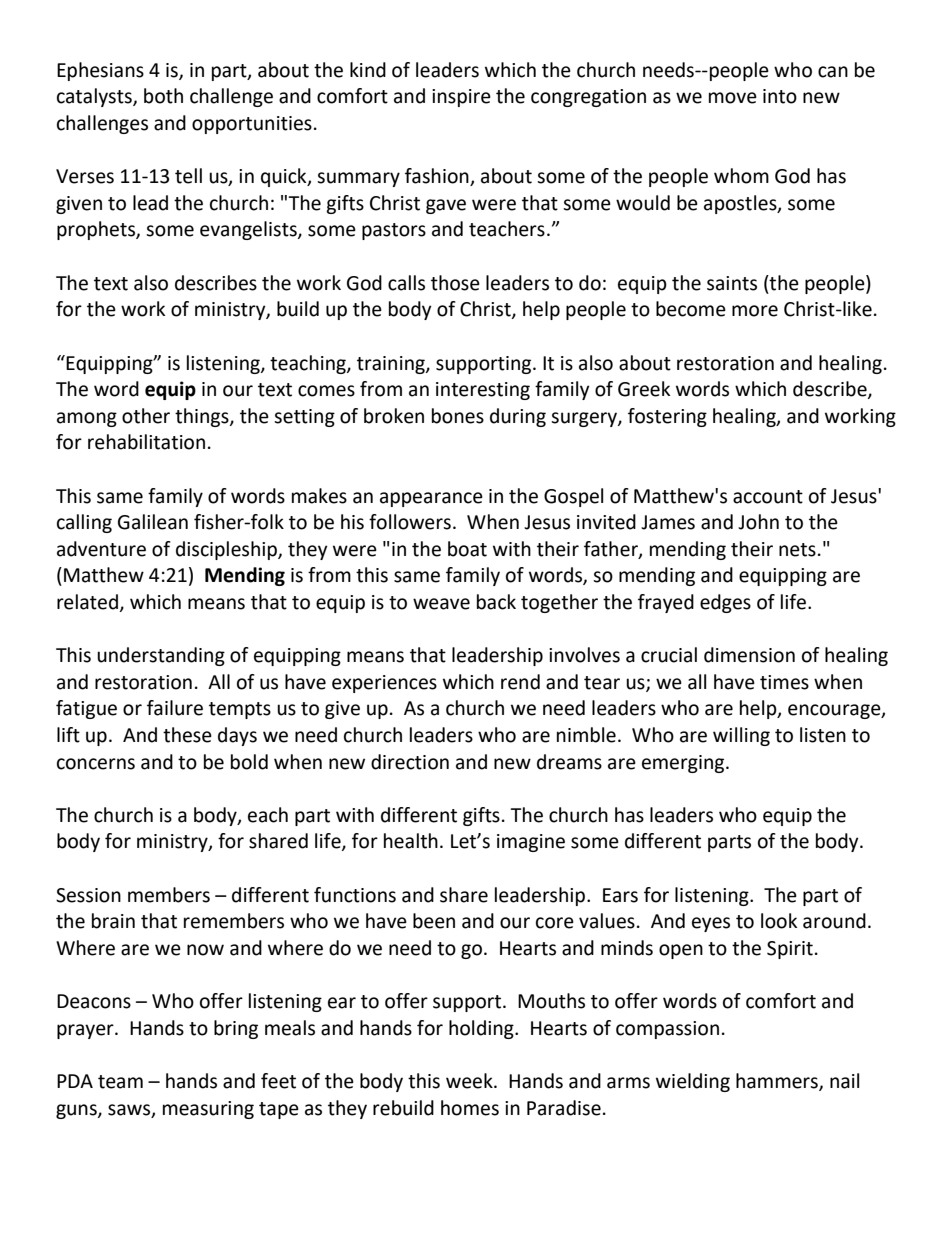 Image resolution: width=952 pixels, height=1233 pixels. What do you see at coordinates (146, 416) in the page?
I see `other` at bounding box center [146, 416].
